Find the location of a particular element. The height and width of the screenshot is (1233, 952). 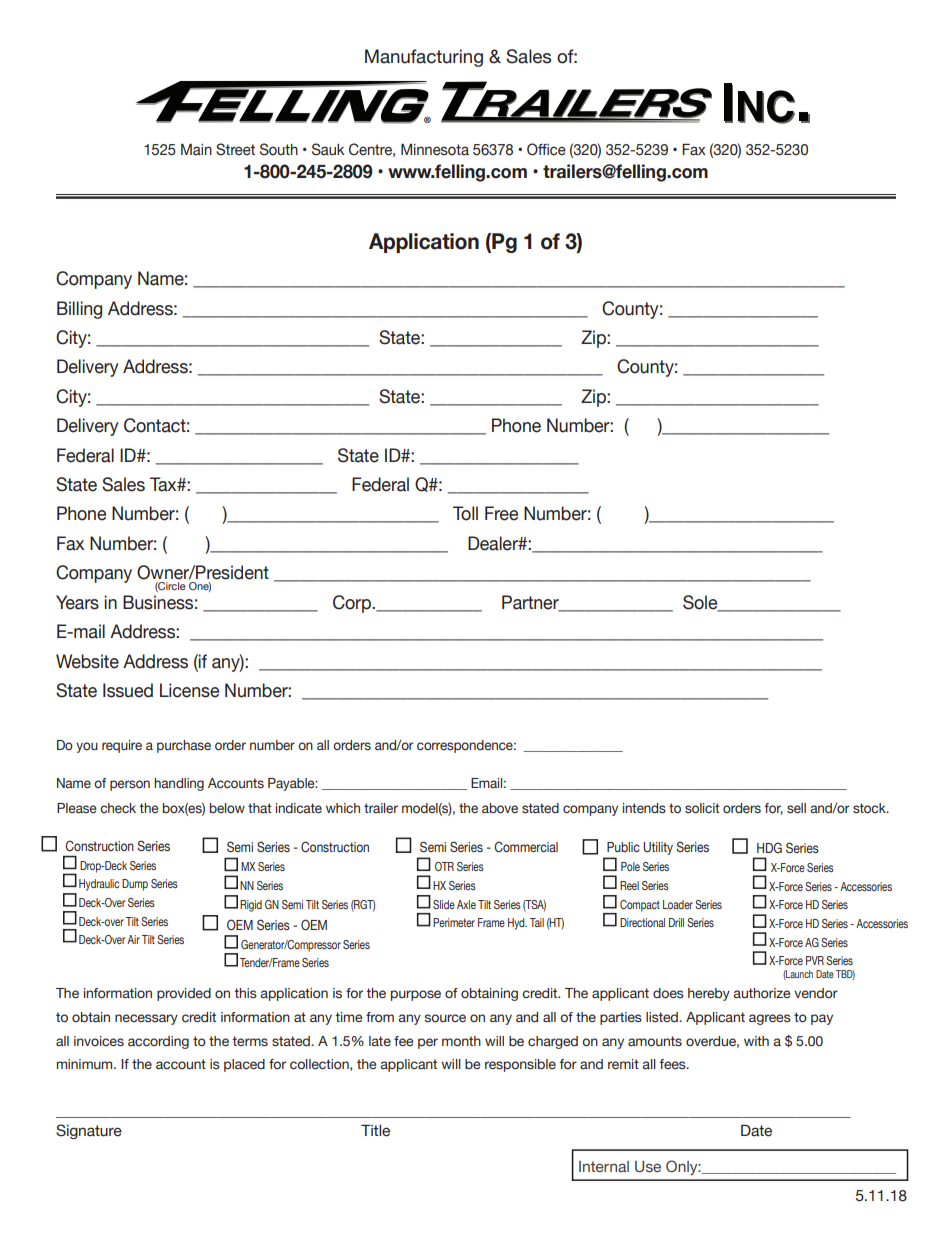

Title is located at coordinates (375, 1130).
